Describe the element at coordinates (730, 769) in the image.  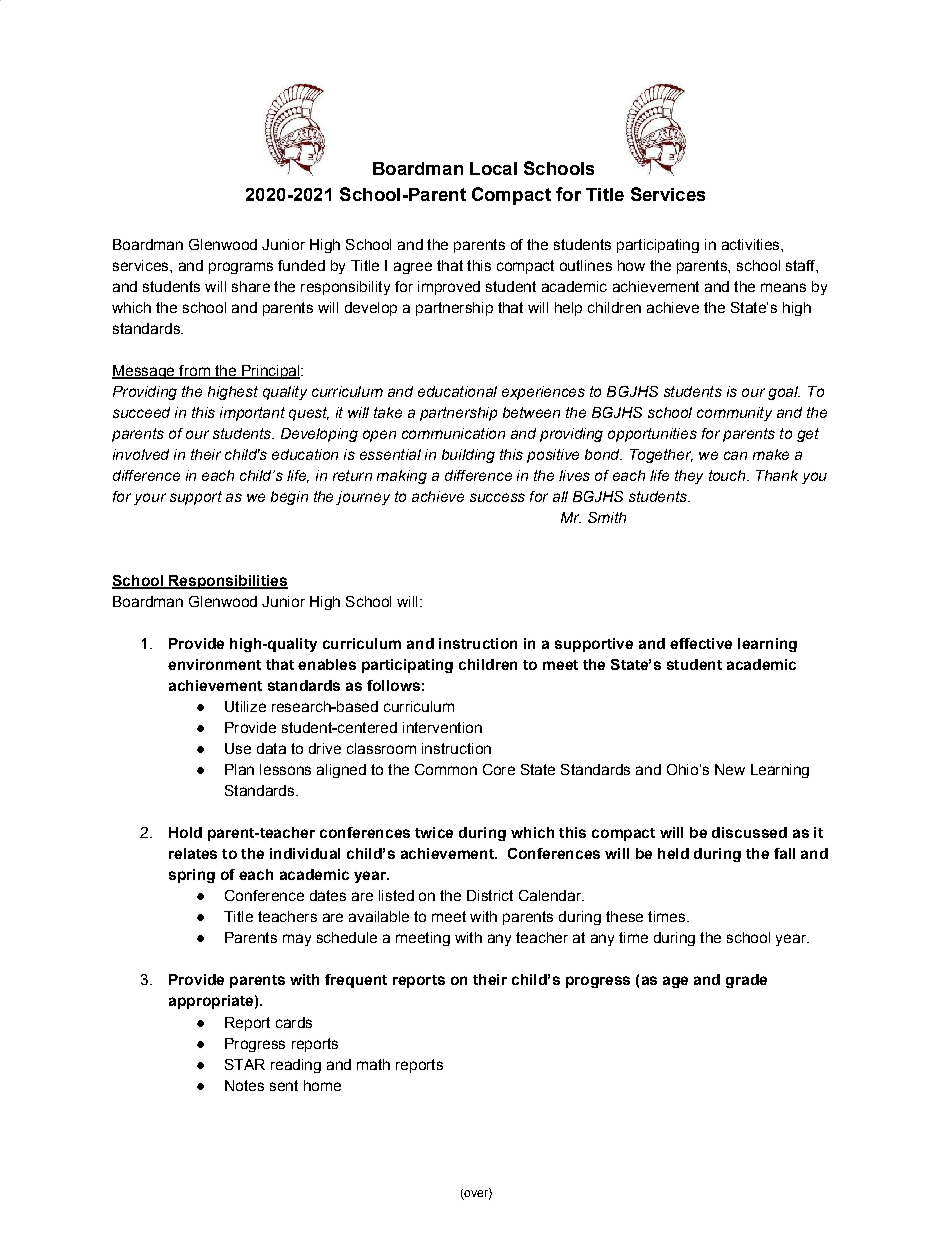
I see `New` at that location.
